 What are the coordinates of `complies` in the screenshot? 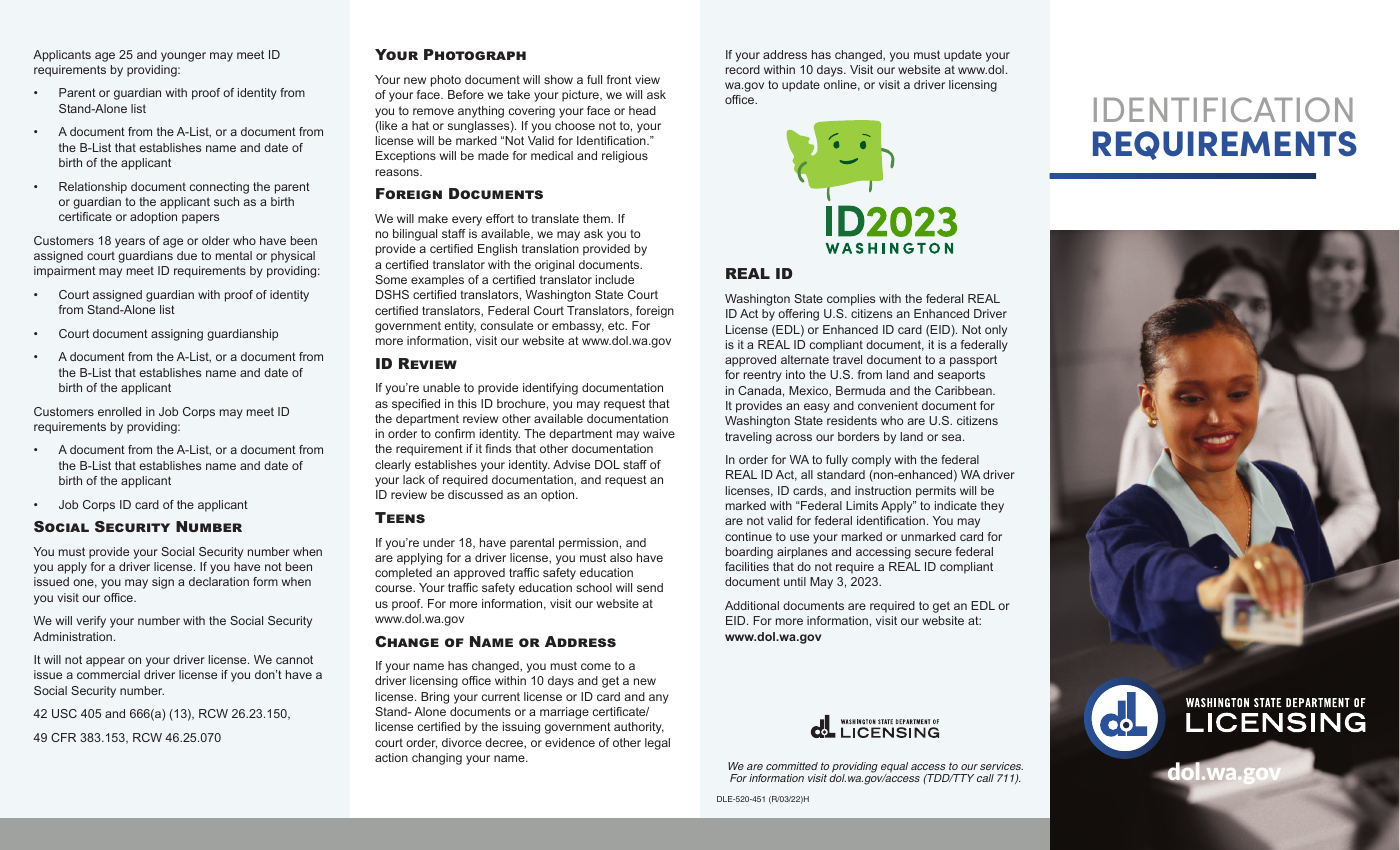 It's located at (851, 300).
